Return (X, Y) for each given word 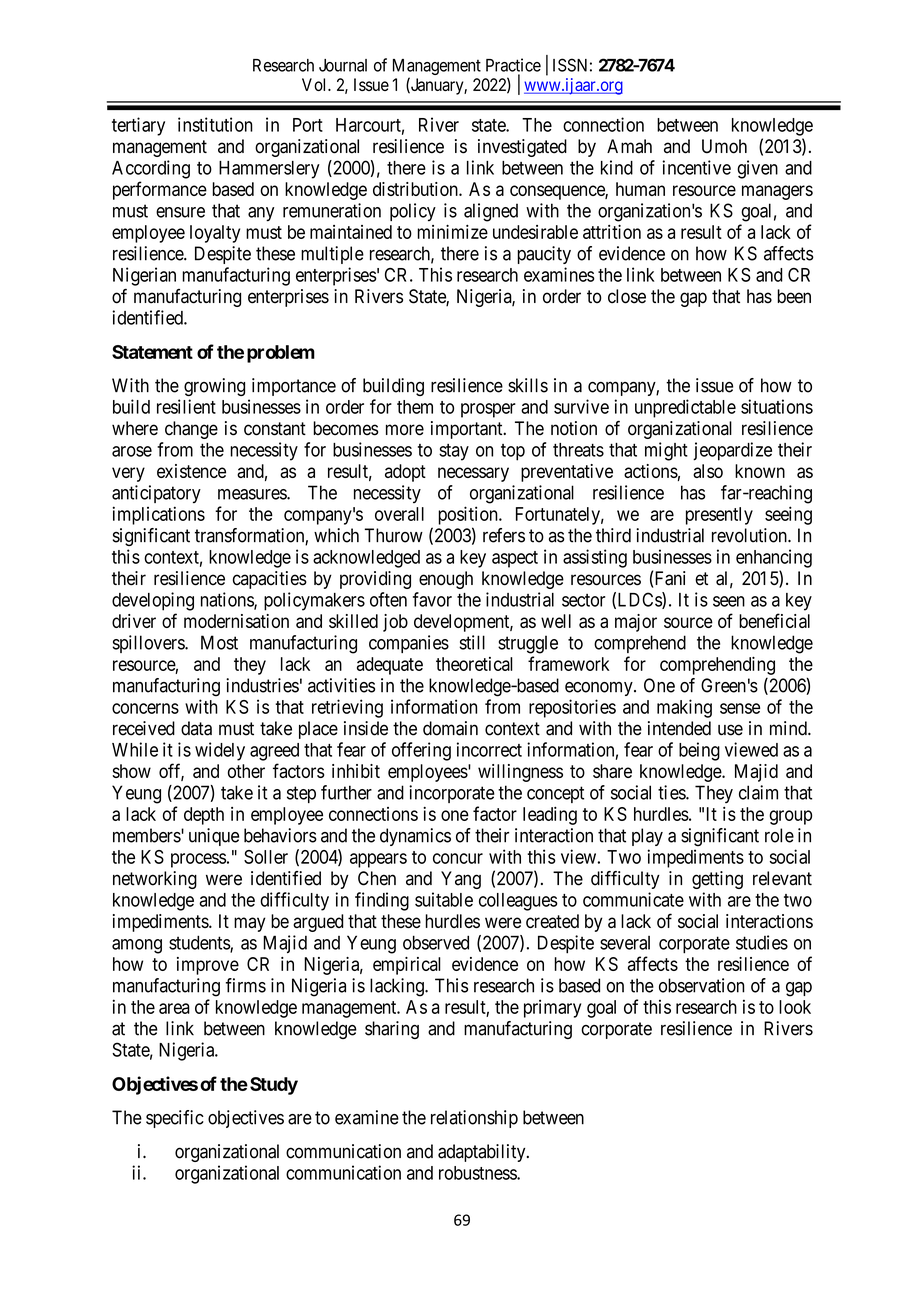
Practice (513, 65)
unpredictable (685, 408)
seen (729, 601)
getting (717, 880)
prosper (488, 410)
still (472, 642)
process (198, 860)
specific (175, 1119)
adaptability (483, 1153)
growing (214, 387)
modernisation (236, 621)
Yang (461, 880)
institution (215, 124)
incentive (696, 167)
